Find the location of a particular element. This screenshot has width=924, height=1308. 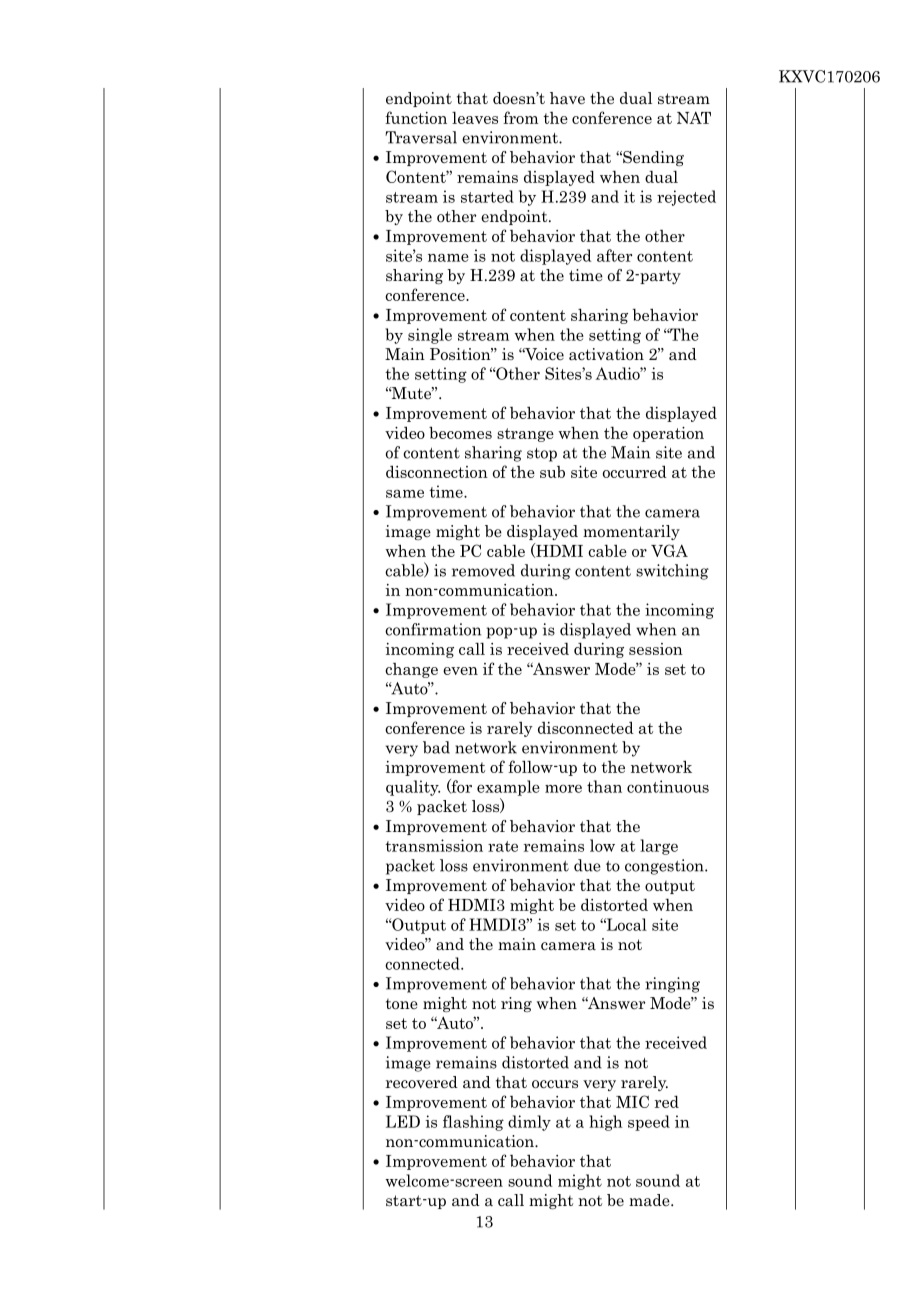

made is located at coordinates (650, 1200).
